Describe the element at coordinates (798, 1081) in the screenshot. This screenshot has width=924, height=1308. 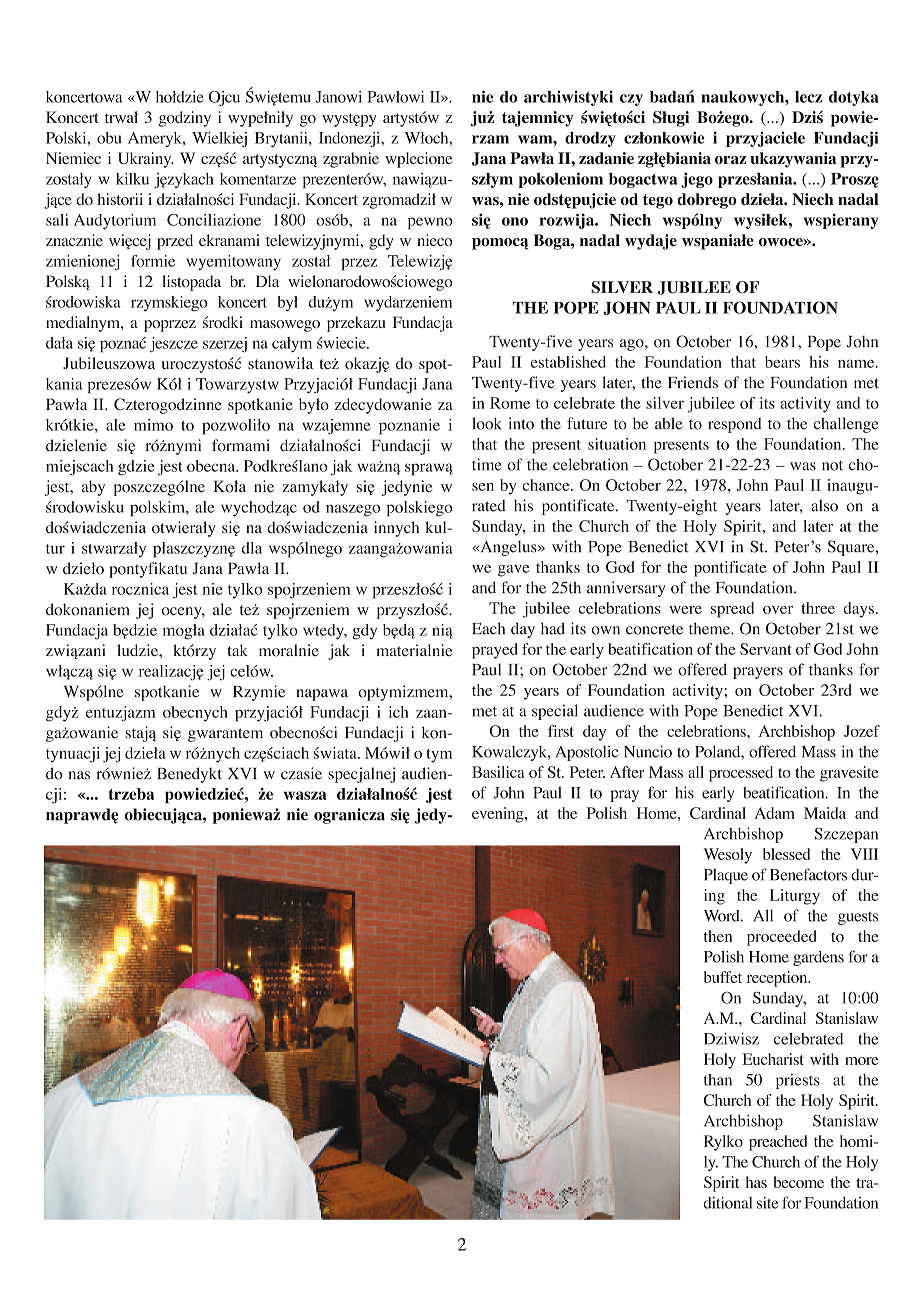
I see `priests` at that location.
